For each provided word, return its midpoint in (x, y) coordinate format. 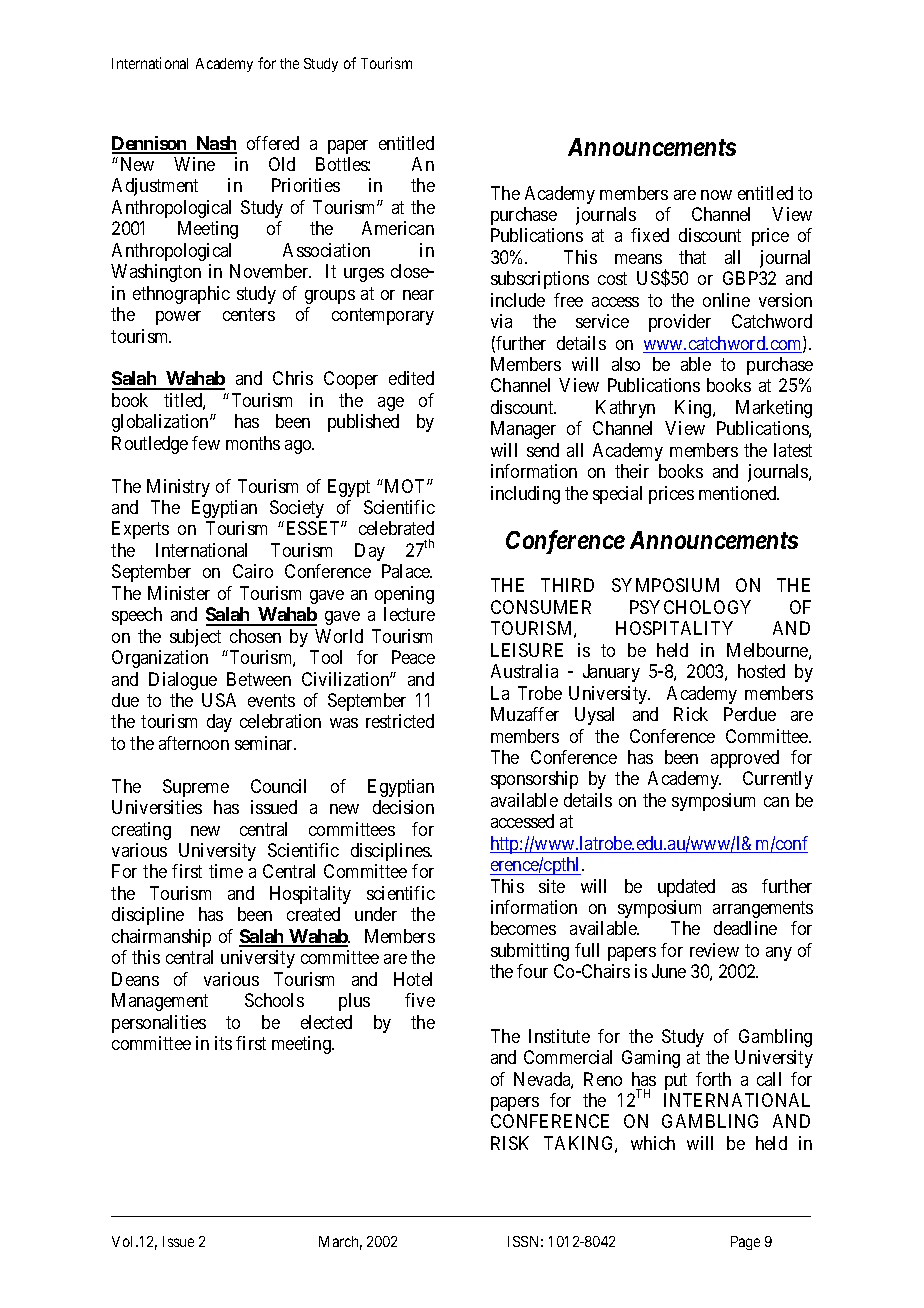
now (716, 195)
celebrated (396, 528)
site (552, 886)
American (398, 228)
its (223, 1043)
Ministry (178, 488)
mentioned (739, 493)
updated (686, 888)
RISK (510, 1143)
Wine (194, 164)
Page (745, 1243)
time (226, 871)
